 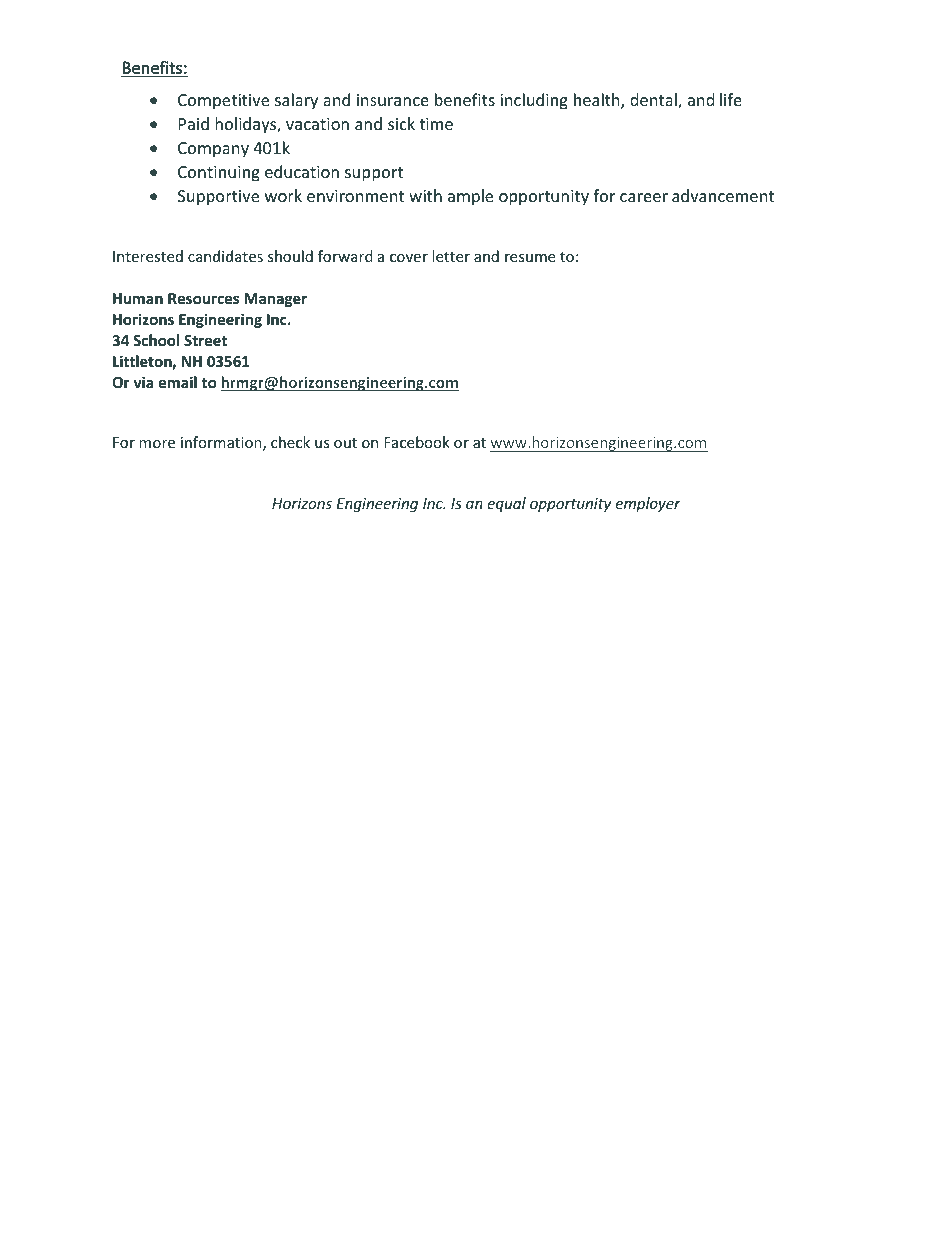 I want to click on Resources, so click(x=203, y=298).
